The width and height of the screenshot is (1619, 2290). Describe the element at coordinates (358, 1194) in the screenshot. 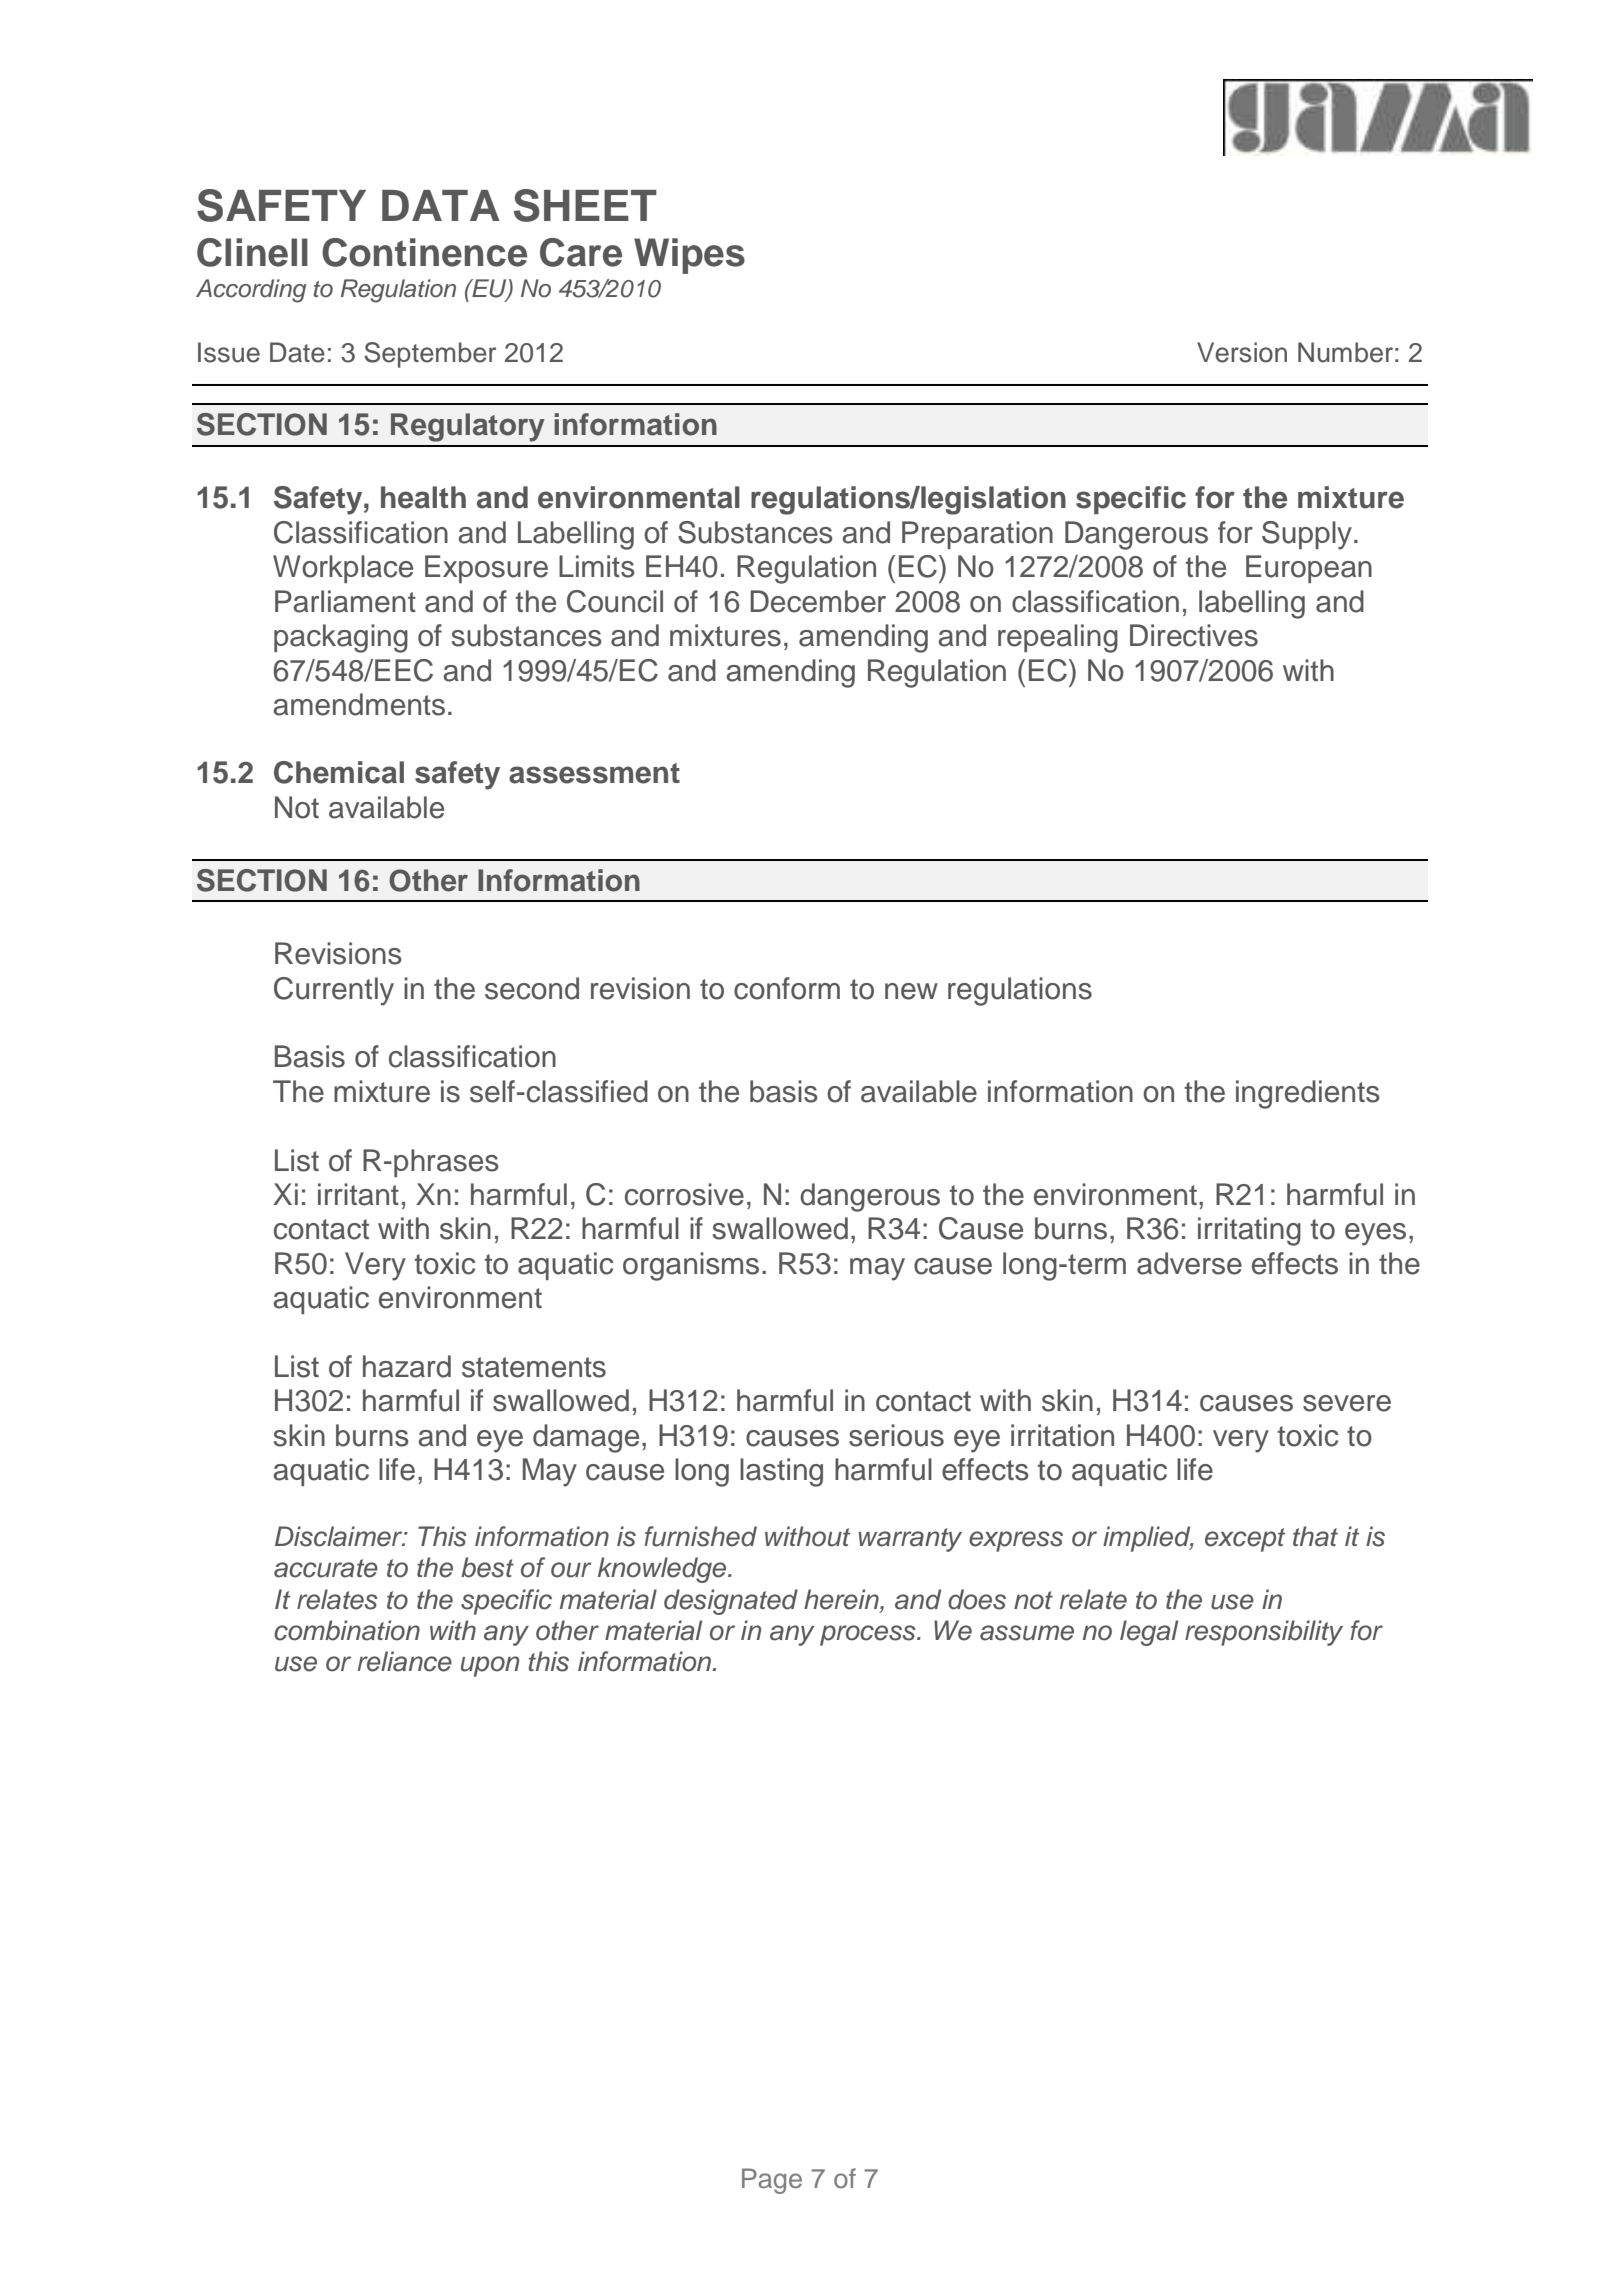

I see `irritant` at that location.
